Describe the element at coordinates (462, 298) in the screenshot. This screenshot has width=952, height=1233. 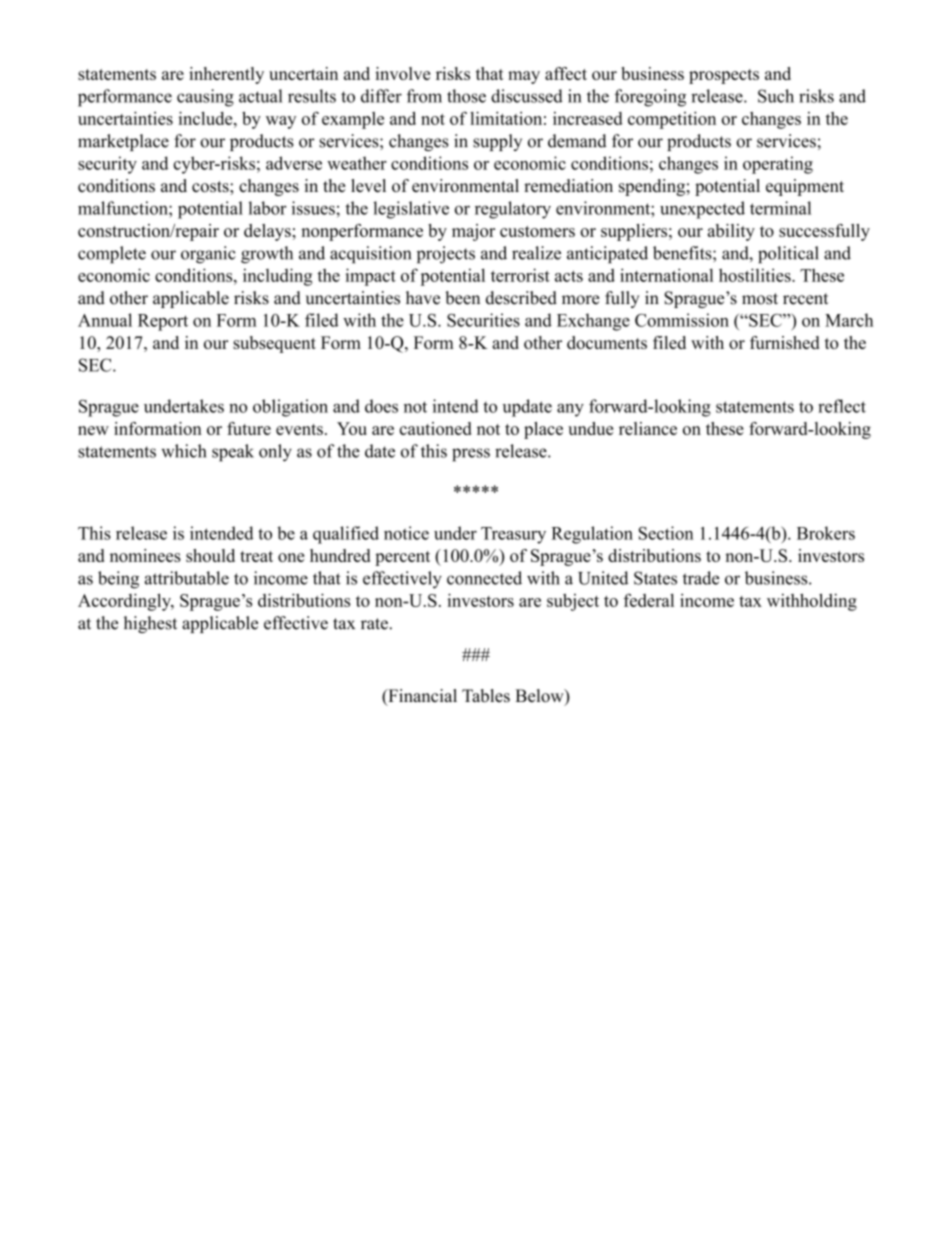
I see `been` at that location.
